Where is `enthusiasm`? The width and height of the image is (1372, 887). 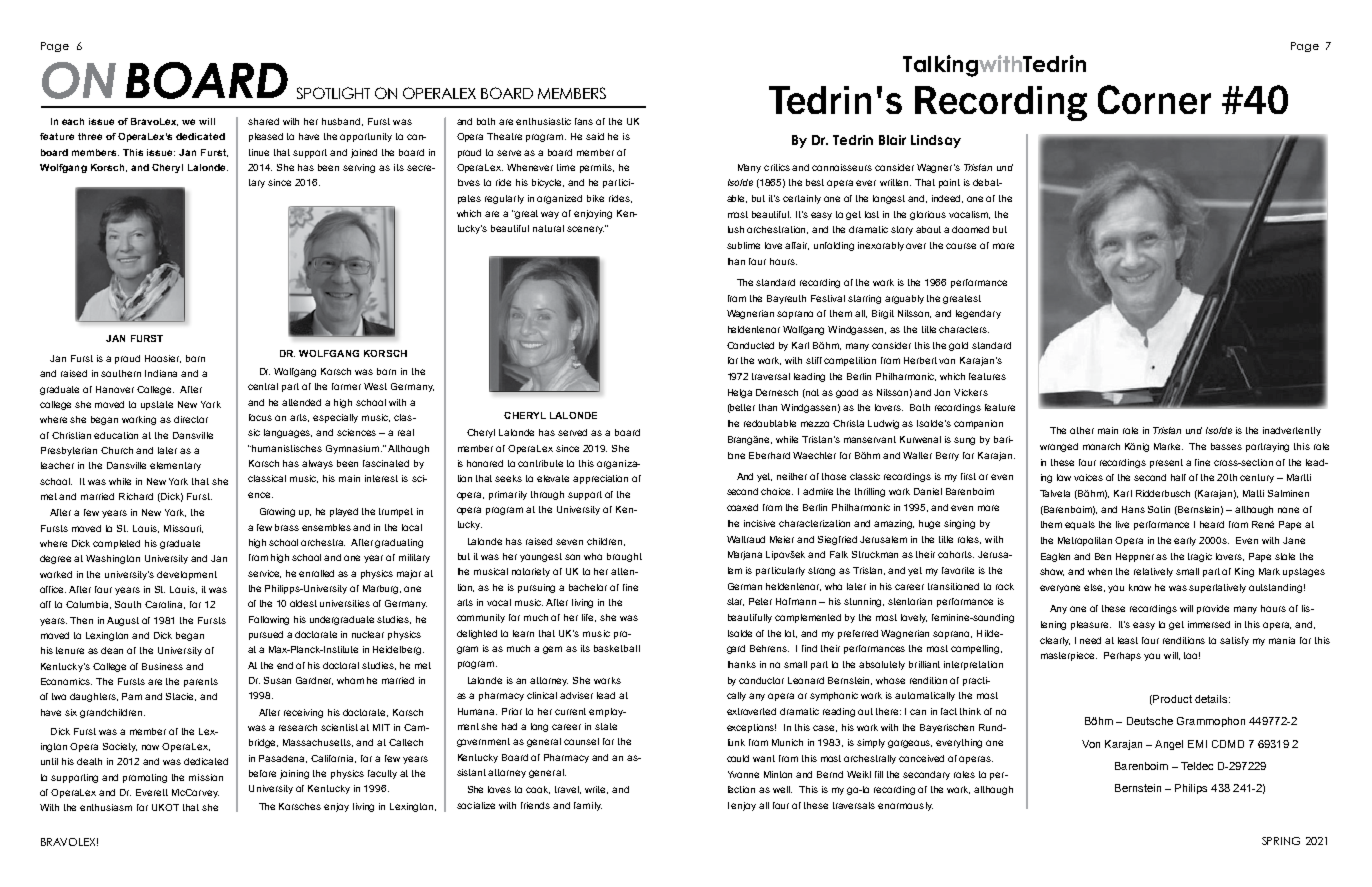 enthusiasm is located at coordinates (106, 807).
